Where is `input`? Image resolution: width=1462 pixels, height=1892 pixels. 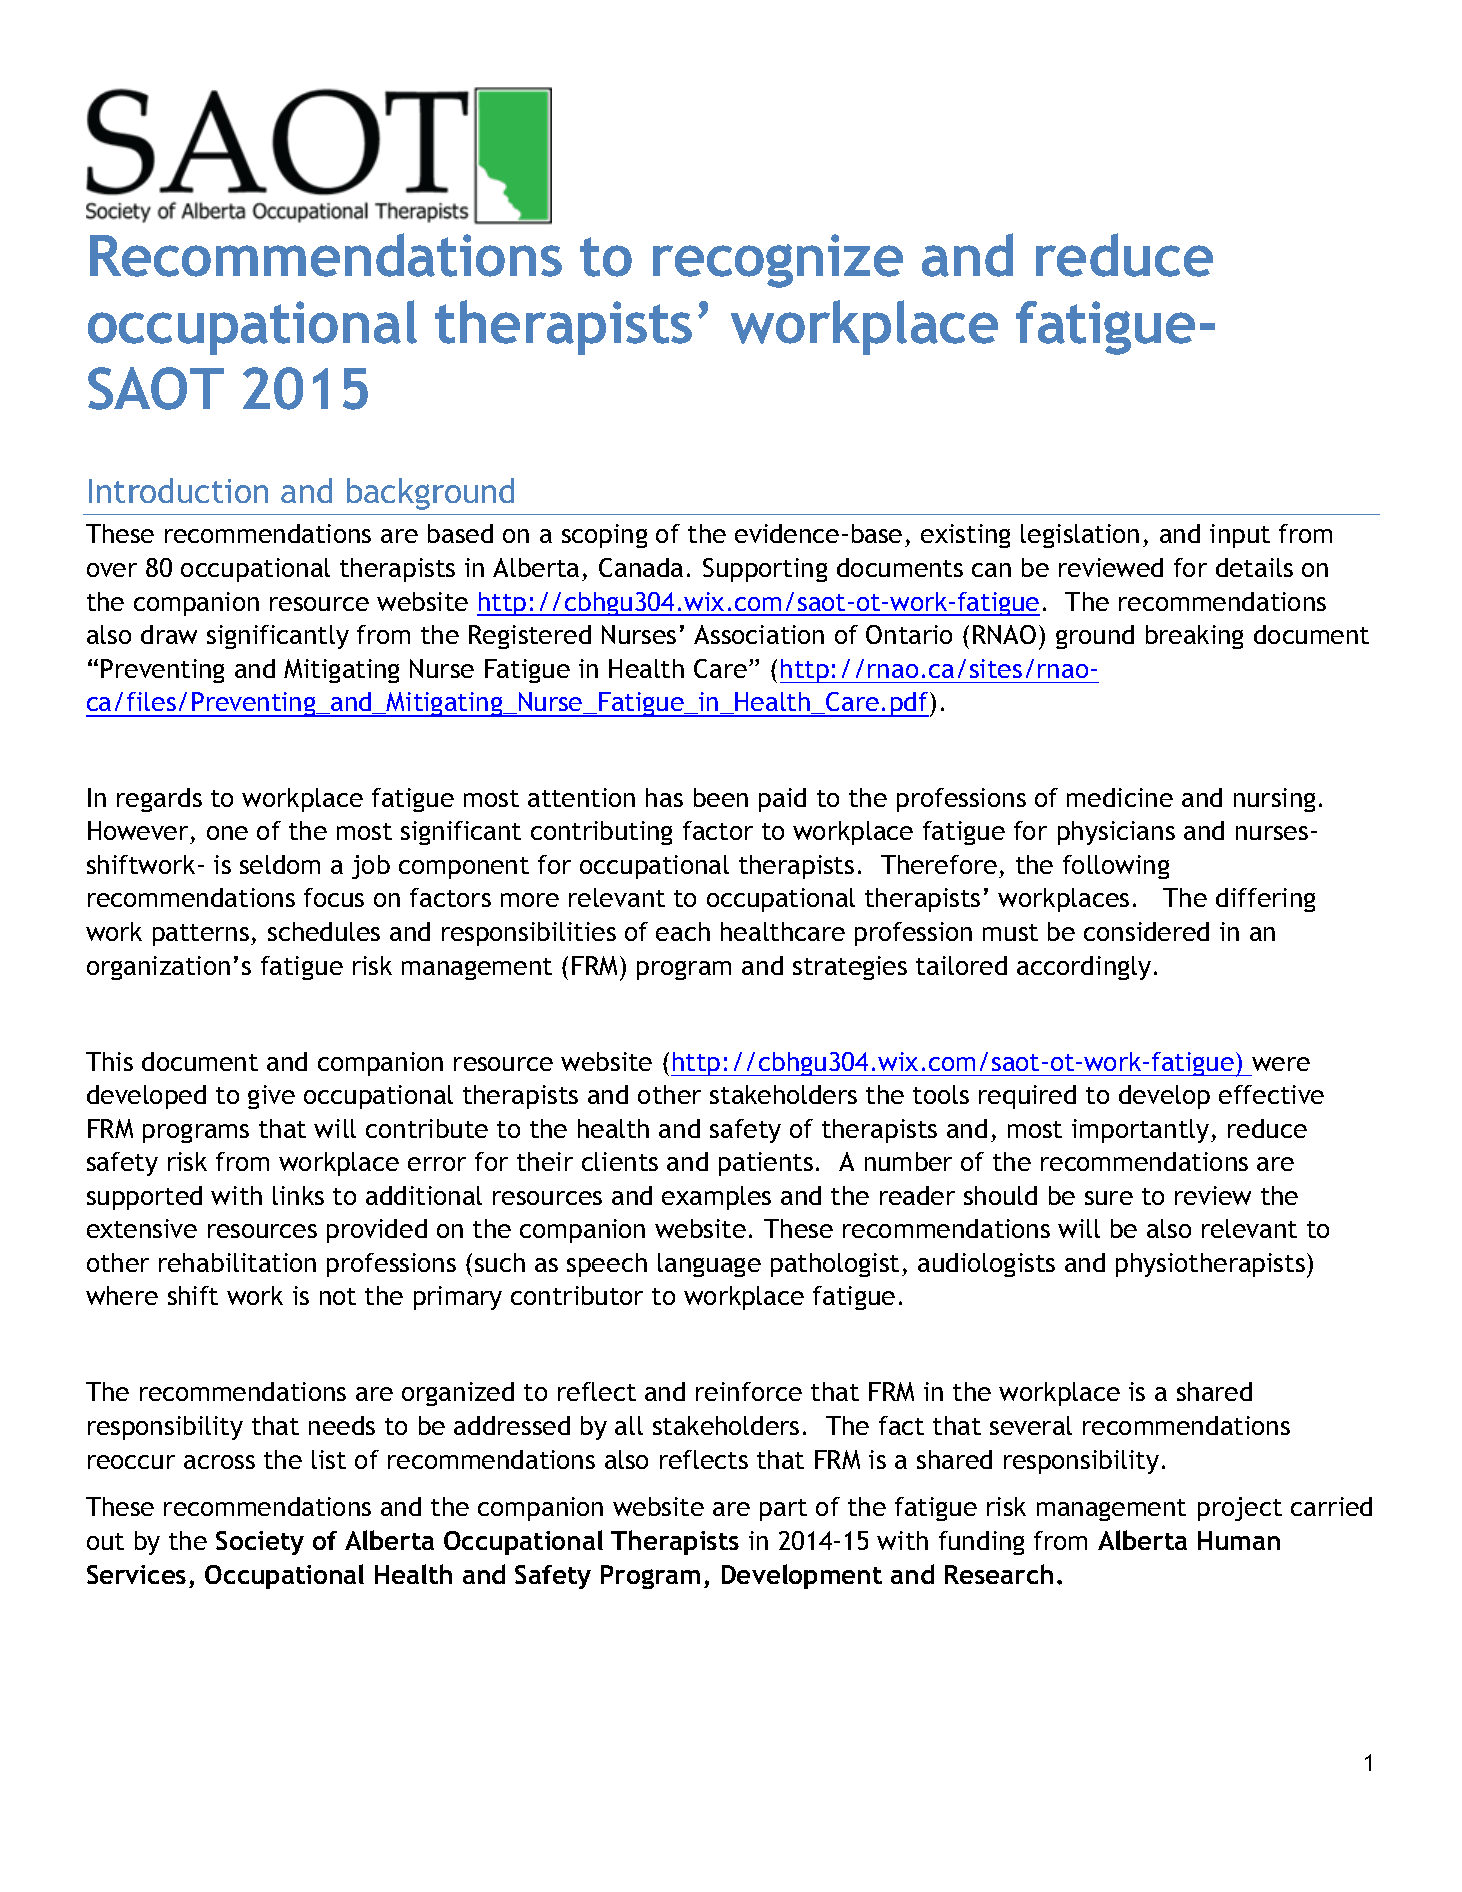 input is located at coordinates (1240, 536).
